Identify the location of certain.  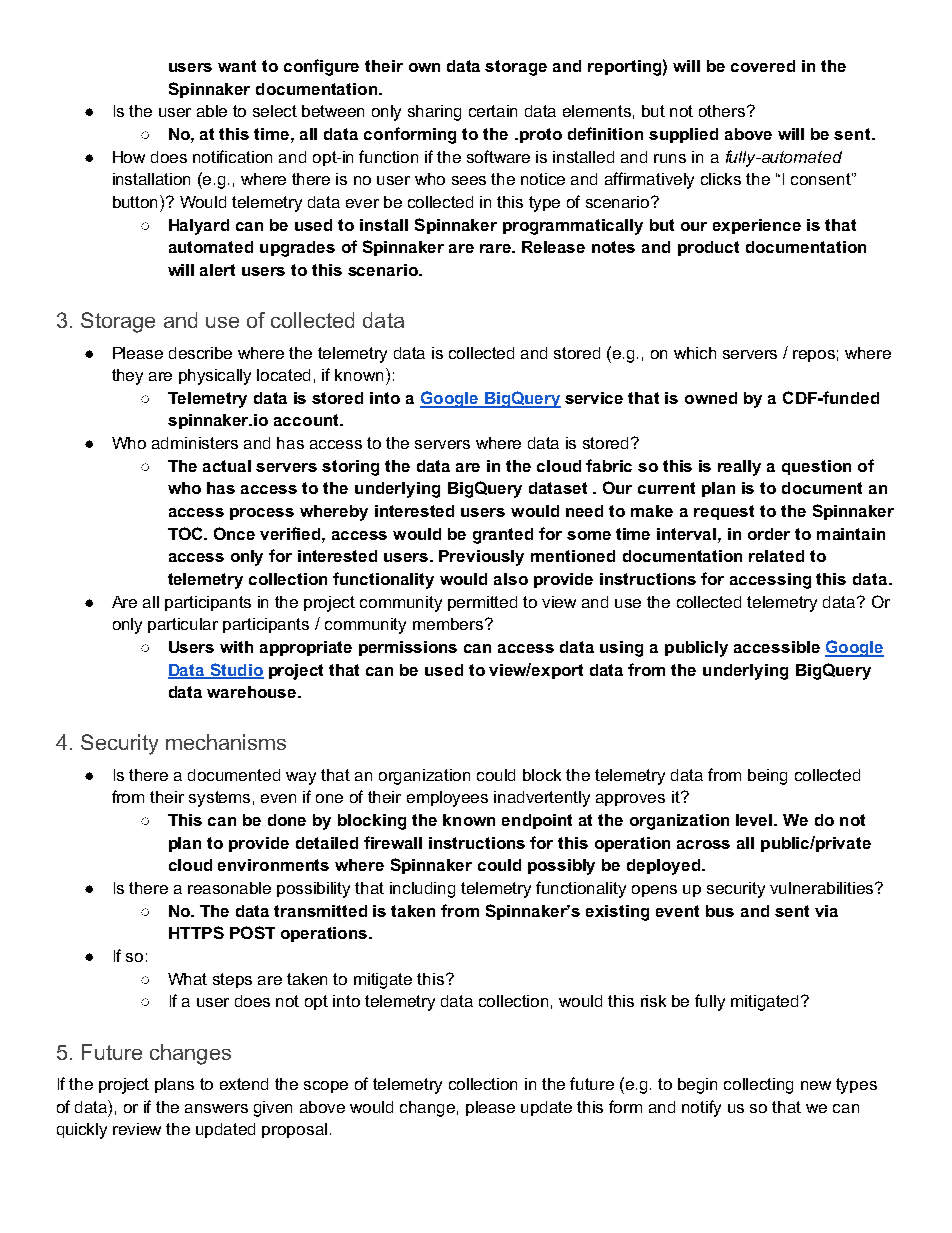
(493, 111).
